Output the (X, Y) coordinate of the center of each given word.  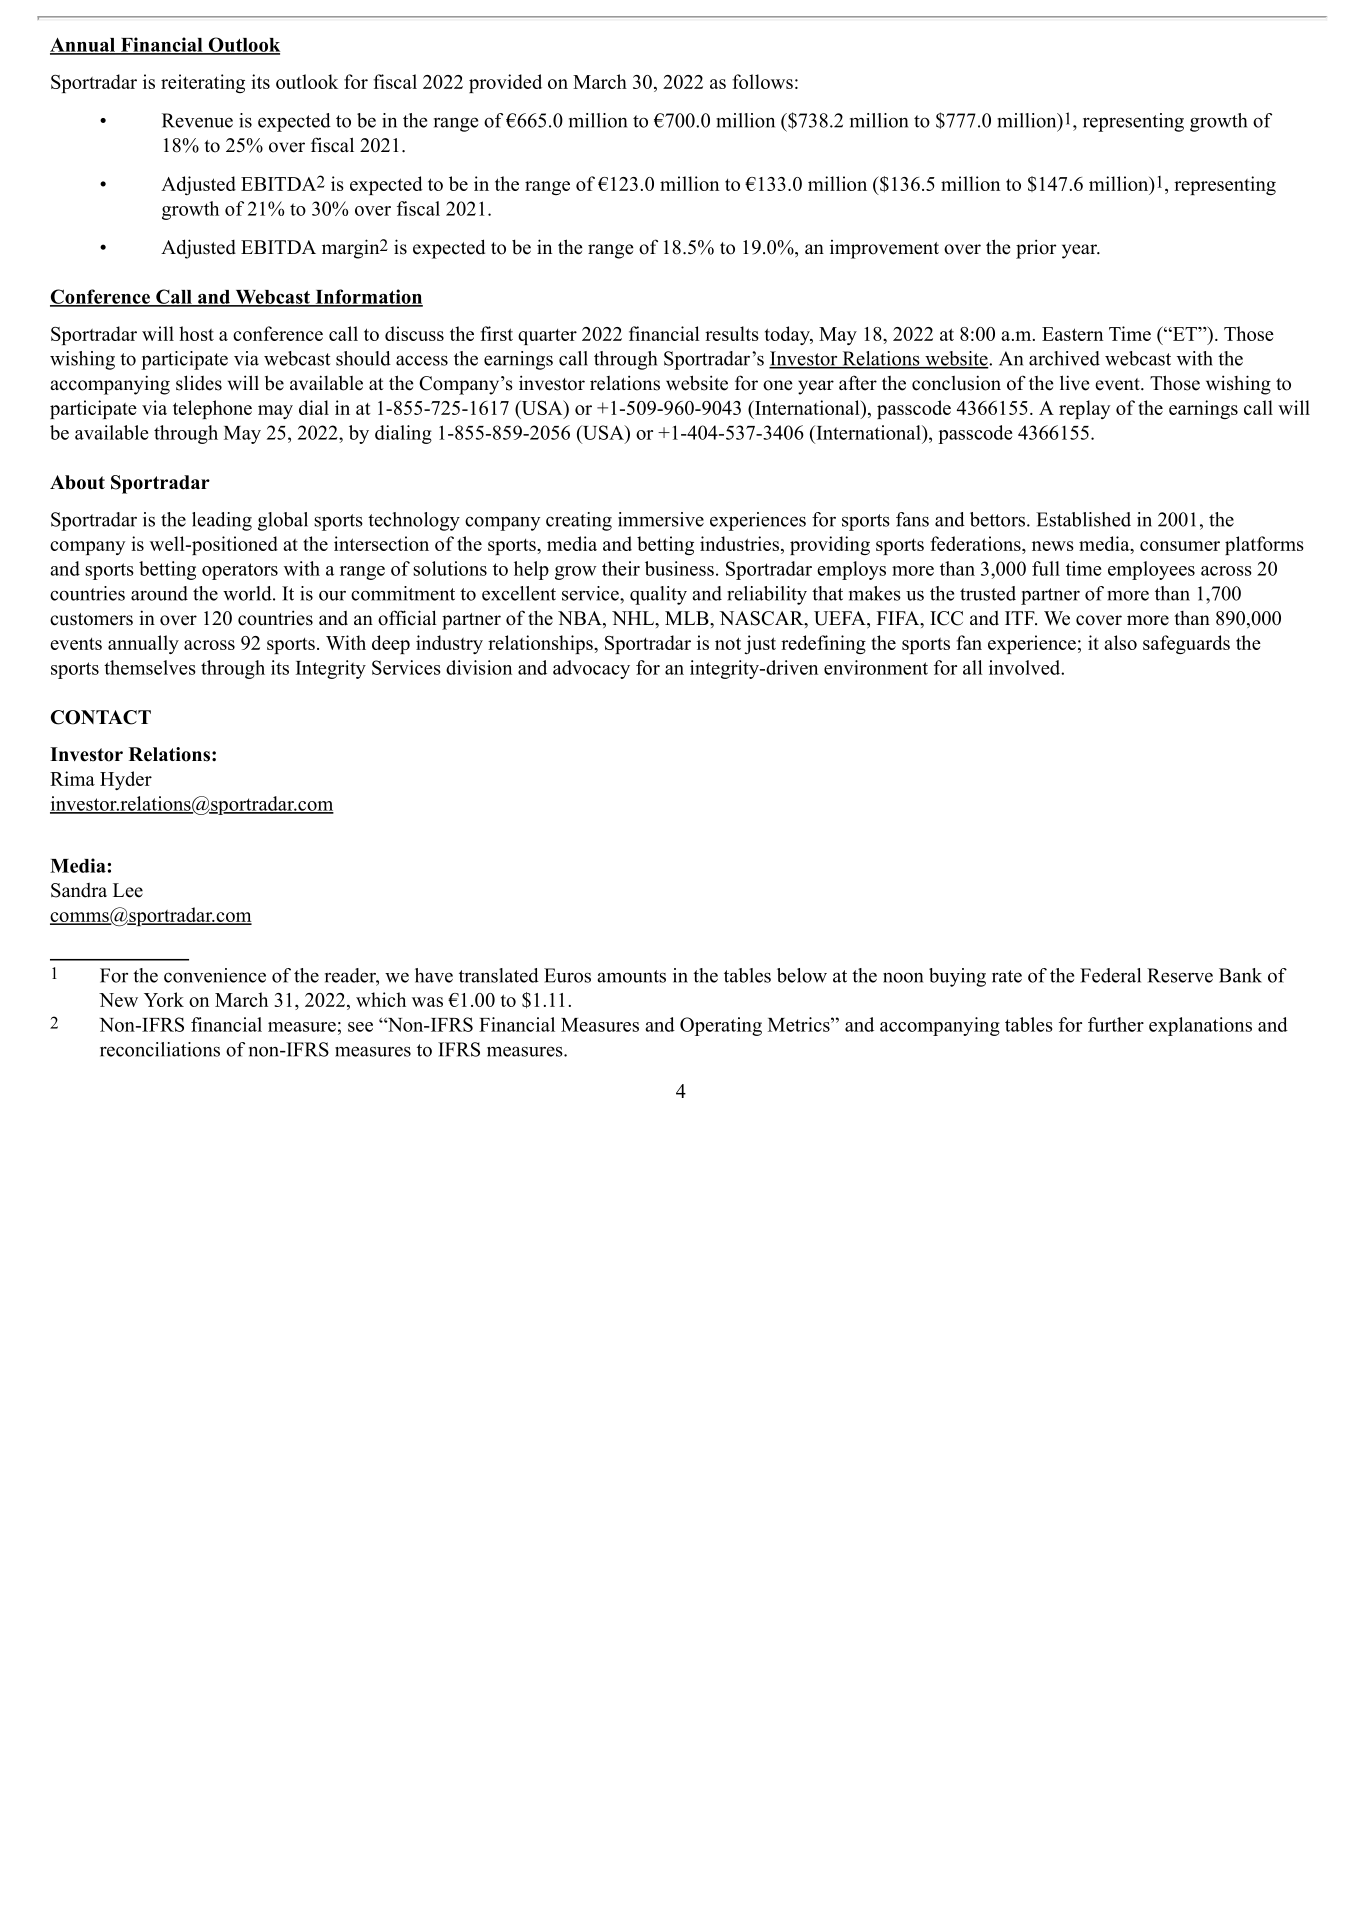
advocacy (591, 669)
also (1120, 642)
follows (762, 81)
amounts (631, 976)
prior (1036, 249)
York (164, 999)
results (732, 333)
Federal (1110, 975)
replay (1084, 409)
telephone (212, 409)
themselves (150, 667)
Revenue (197, 120)
